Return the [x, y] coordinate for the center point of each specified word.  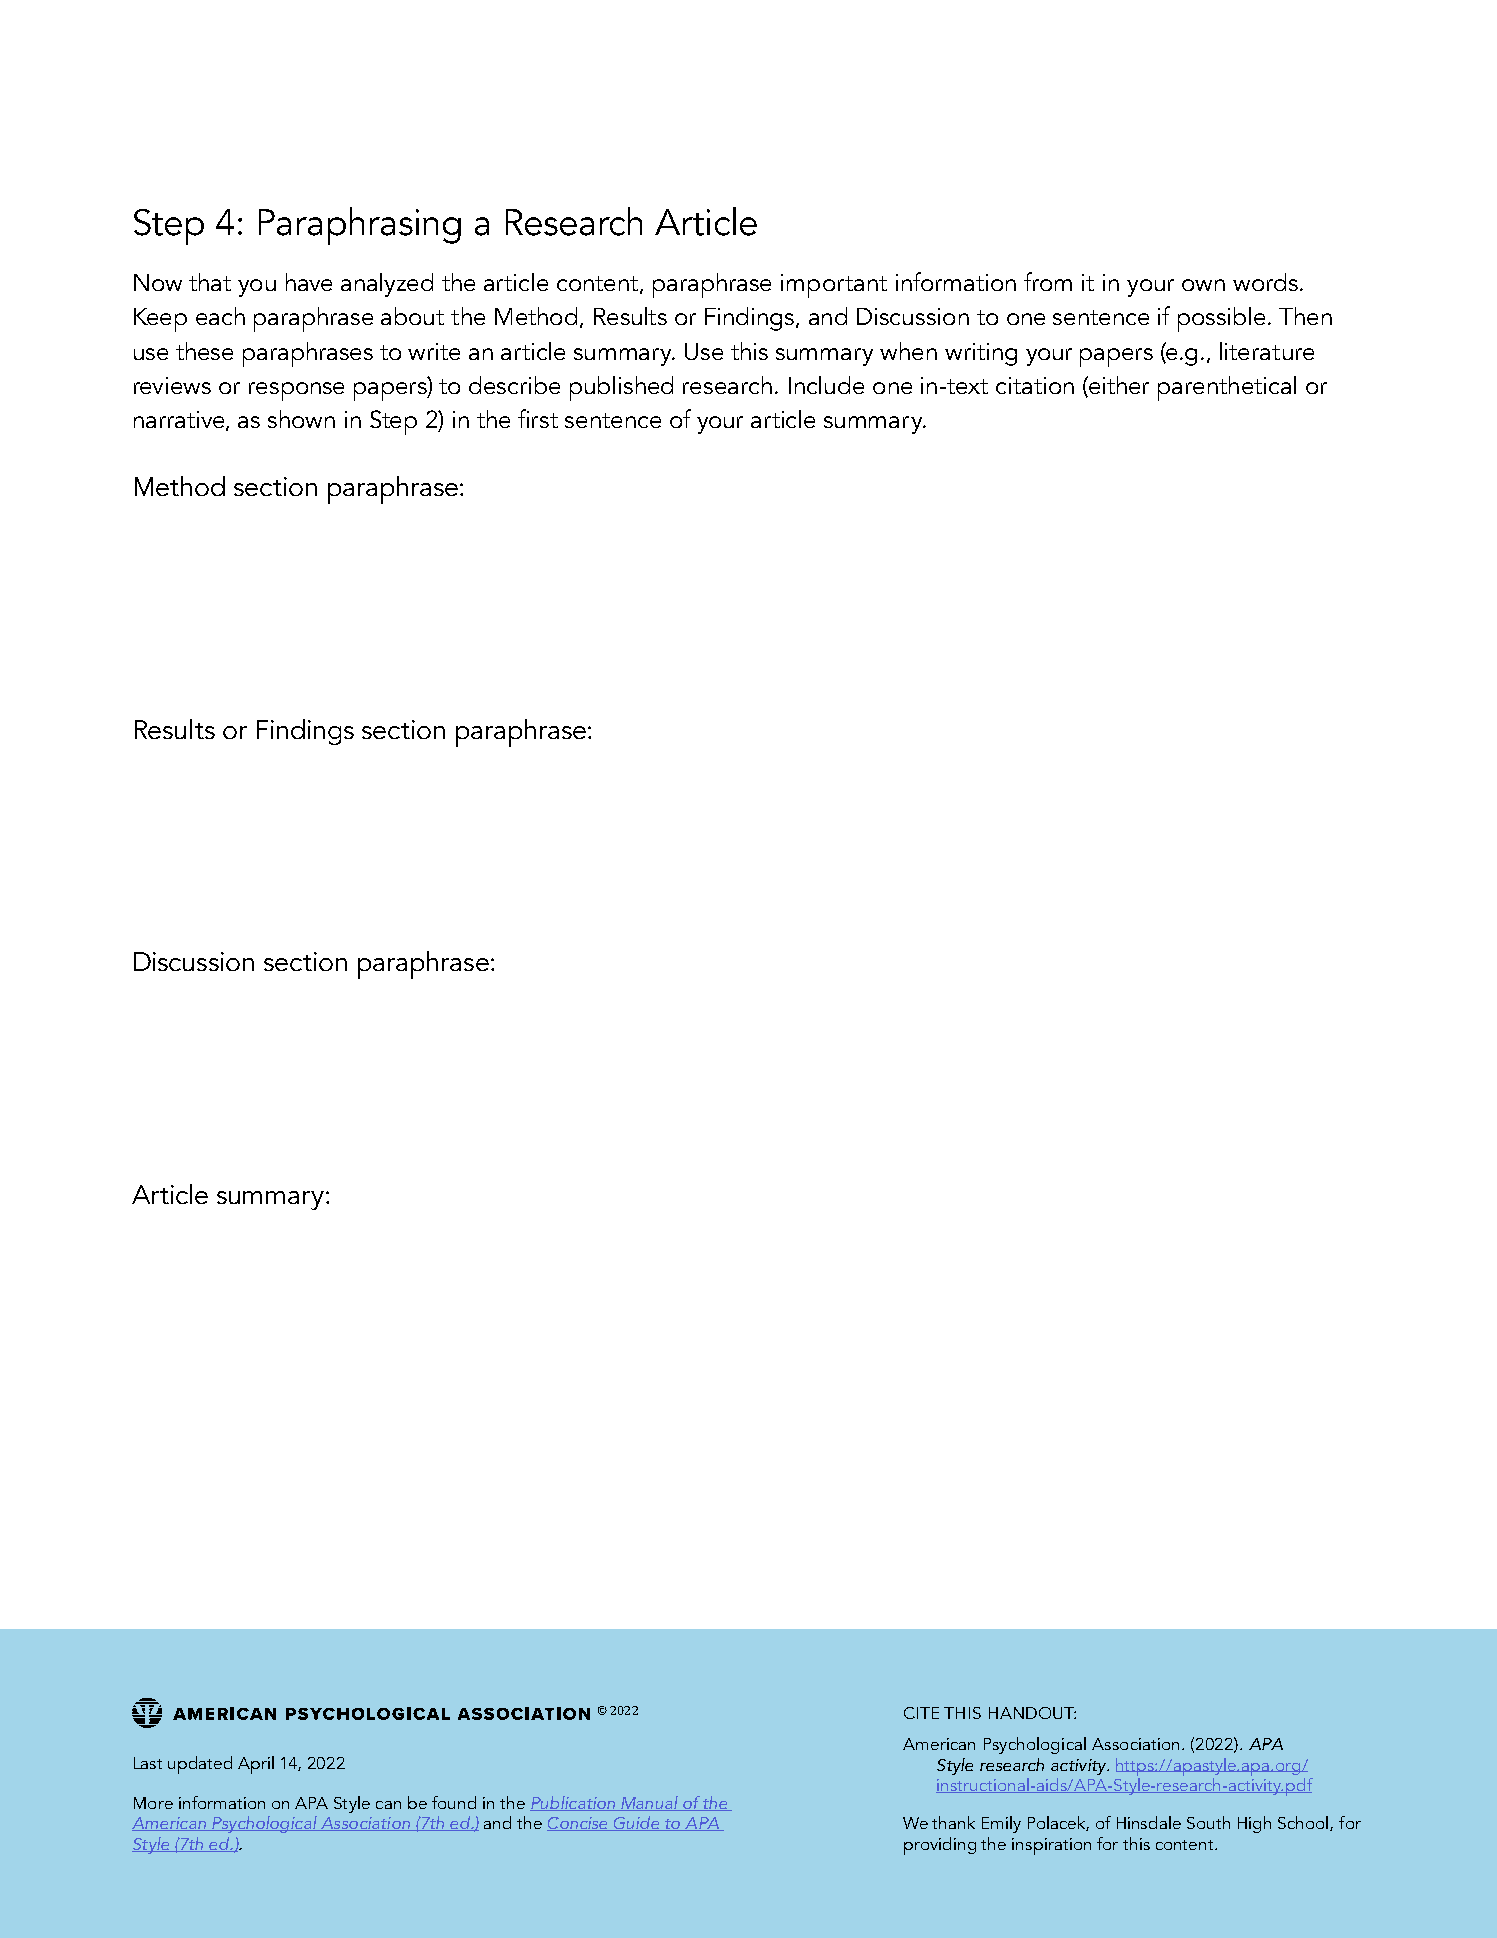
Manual [650, 1803]
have [309, 282]
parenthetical [1227, 388]
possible [1221, 319]
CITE [921, 1713]
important [834, 286]
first [538, 418]
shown [301, 419]
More [153, 1803]
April [256, 1765]
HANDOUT [1032, 1713]
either [1118, 386]
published [621, 388]
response [296, 391]
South [1208, 1822]
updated [200, 1765]
